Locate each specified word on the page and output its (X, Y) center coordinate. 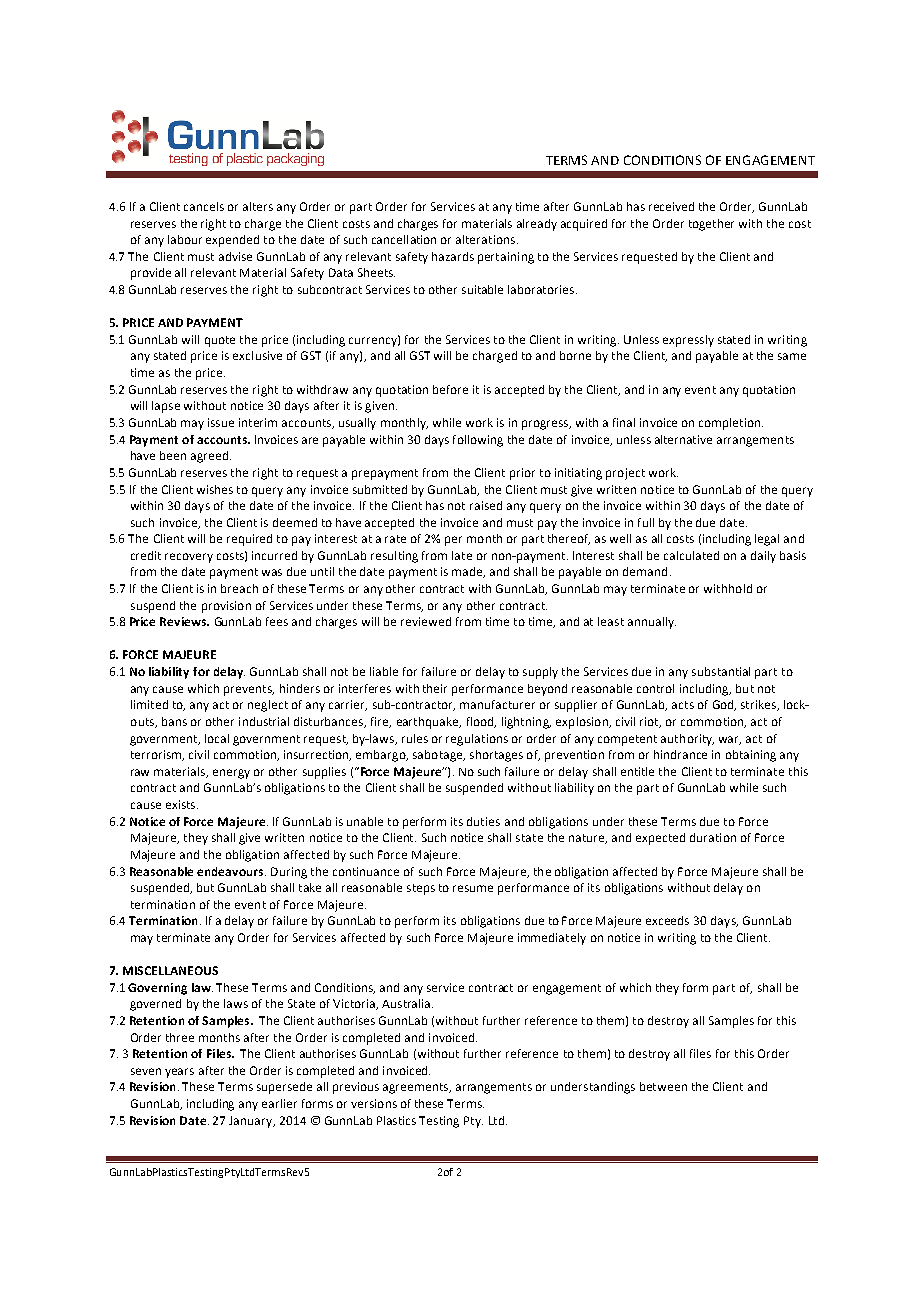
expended (232, 241)
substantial (721, 671)
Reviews (184, 621)
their (435, 688)
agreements (417, 1088)
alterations (487, 239)
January (252, 1122)
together (711, 225)
